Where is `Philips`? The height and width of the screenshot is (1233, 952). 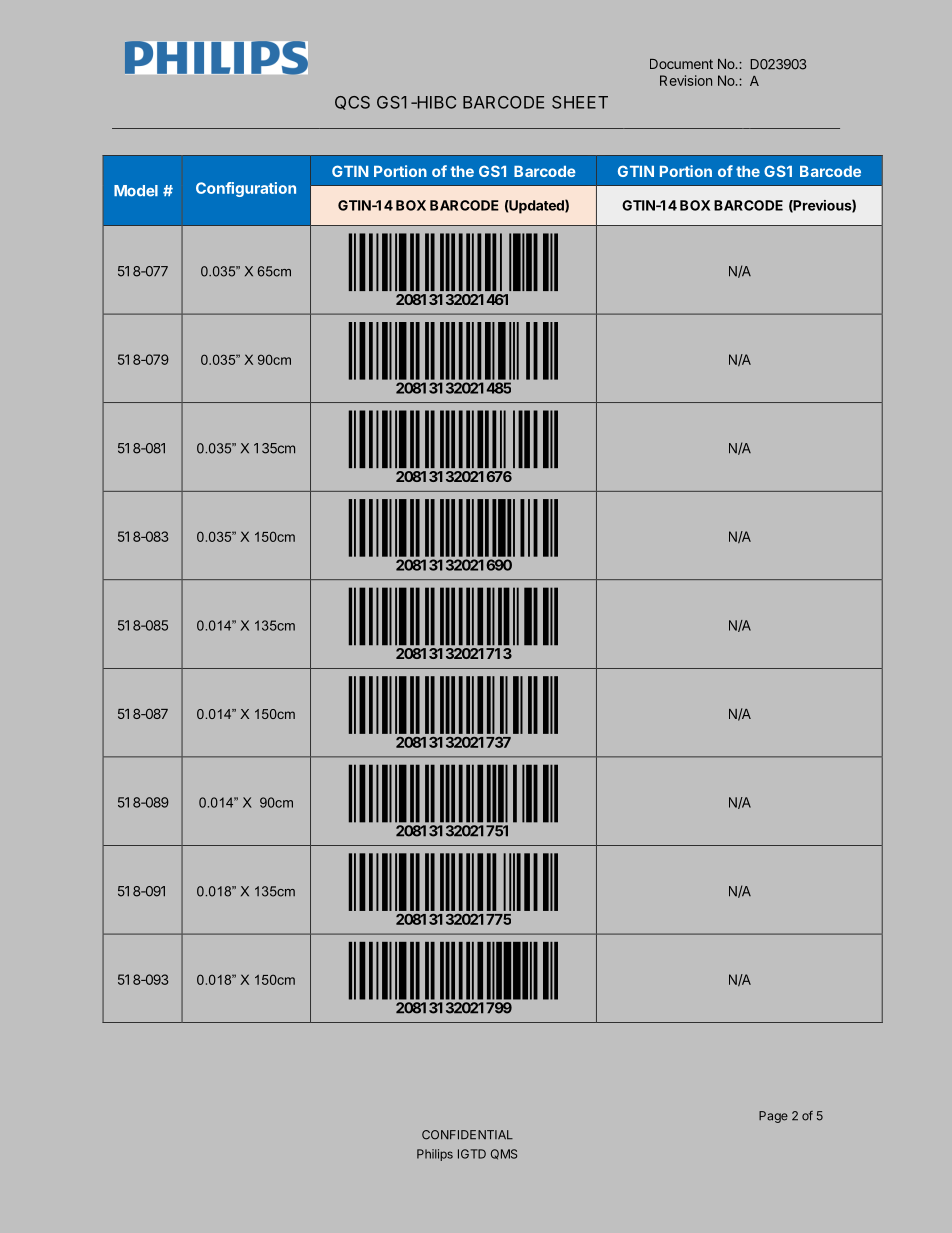 Philips is located at coordinates (435, 1155).
